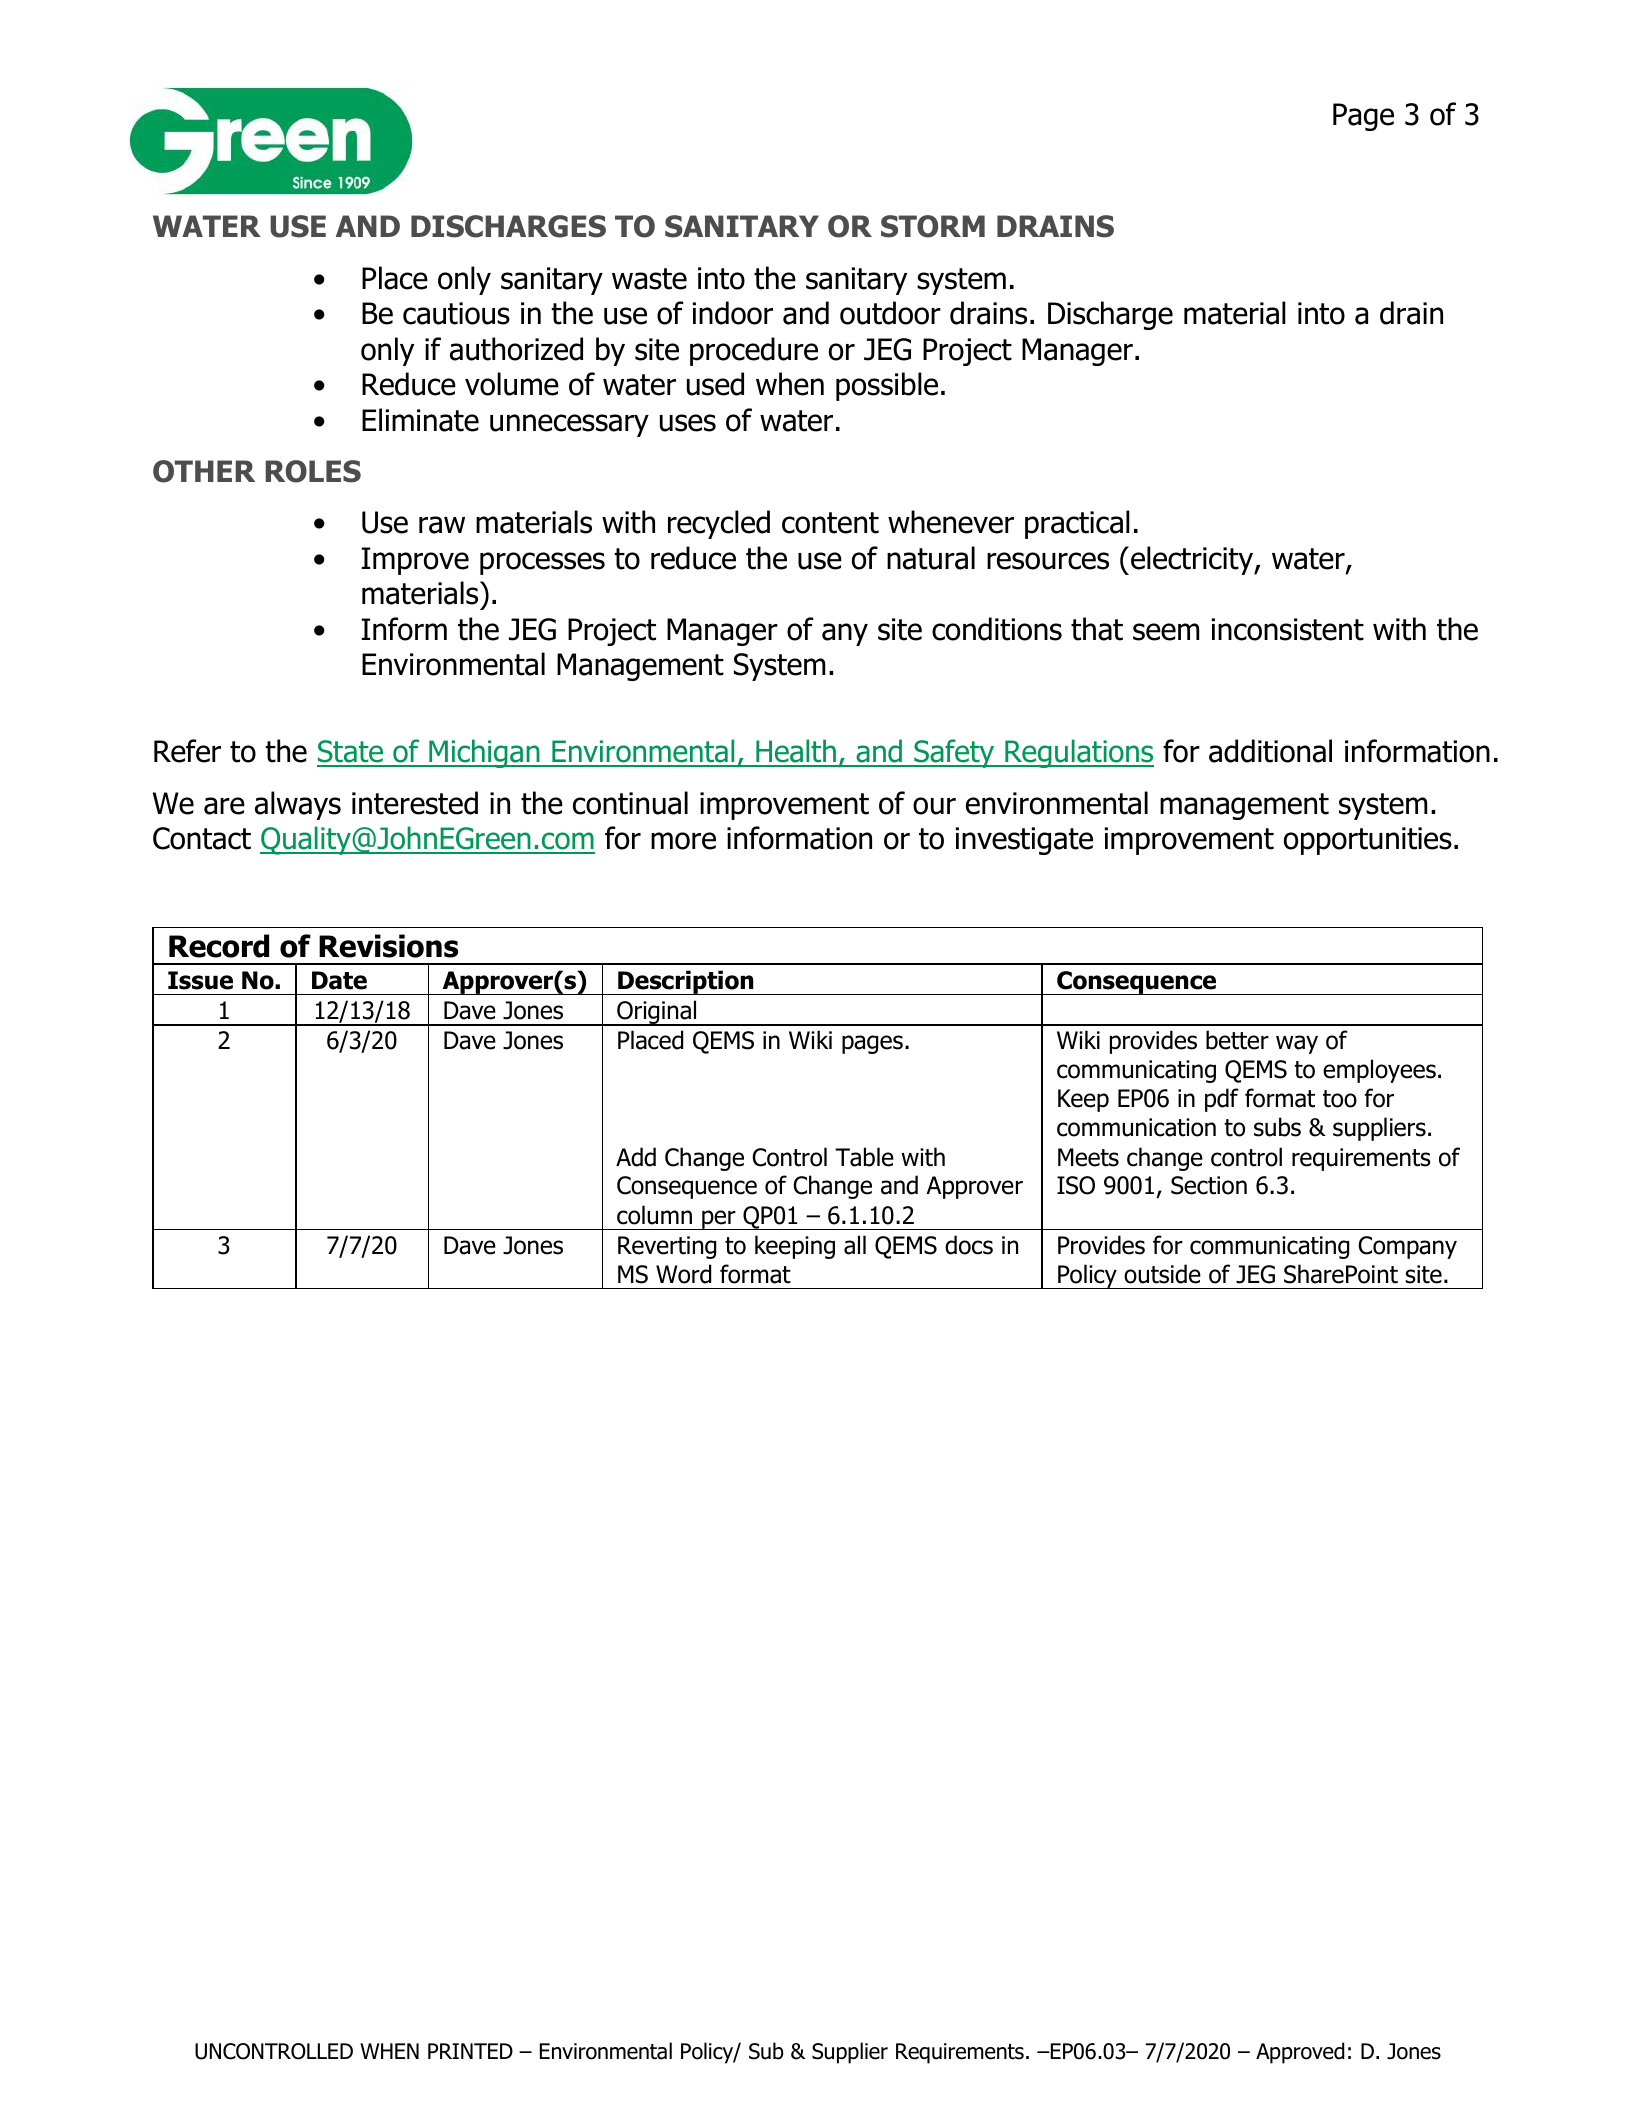 The width and height of the screenshot is (1635, 2115). Describe the element at coordinates (1162, 1274) in the screenshot. I see `outside` at that location.
